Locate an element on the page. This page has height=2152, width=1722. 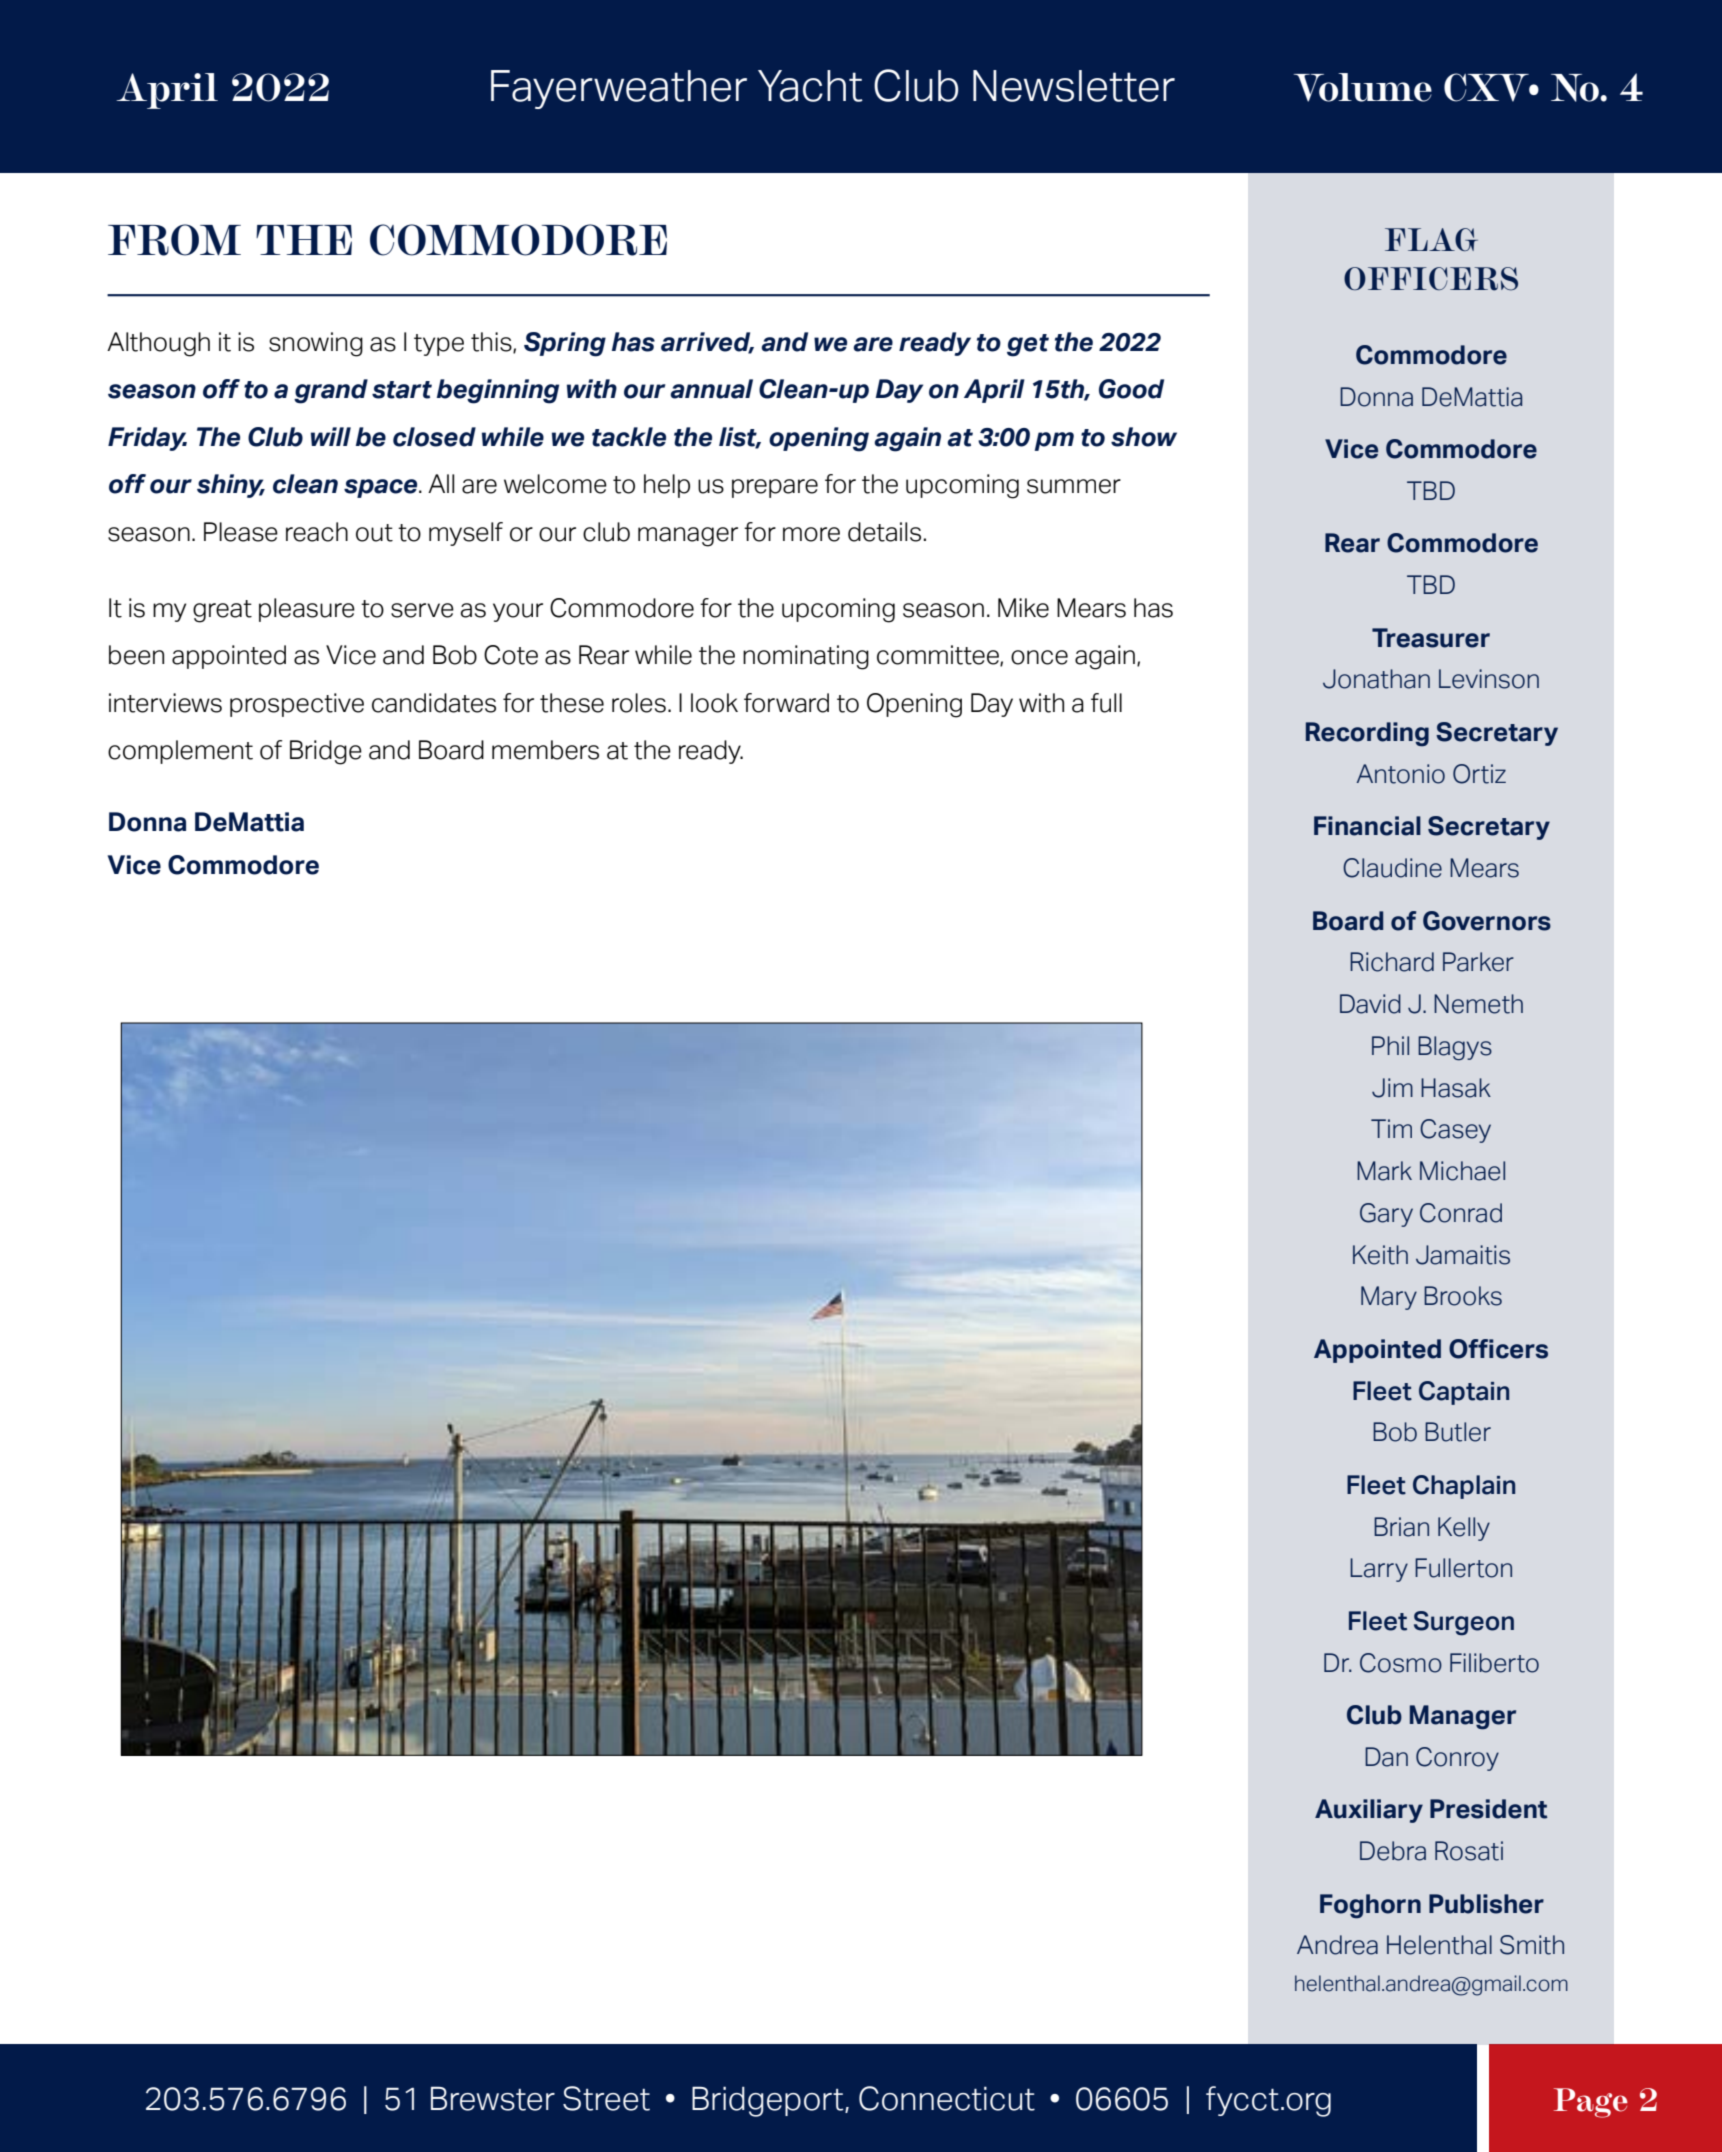
Brewster is located at coordinates (493, 2098).
